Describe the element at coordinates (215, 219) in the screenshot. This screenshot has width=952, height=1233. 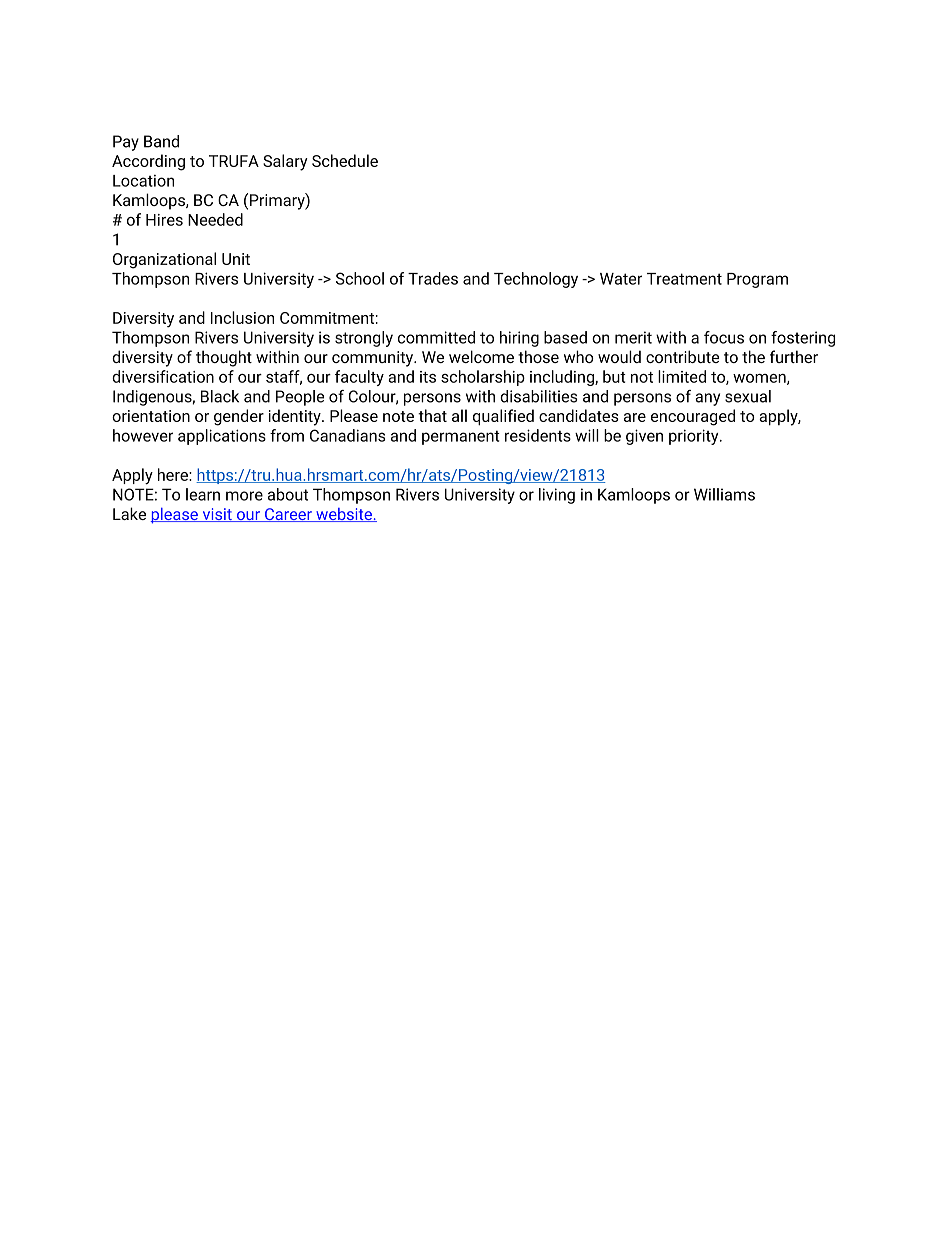
I see `Needed` at that location.
